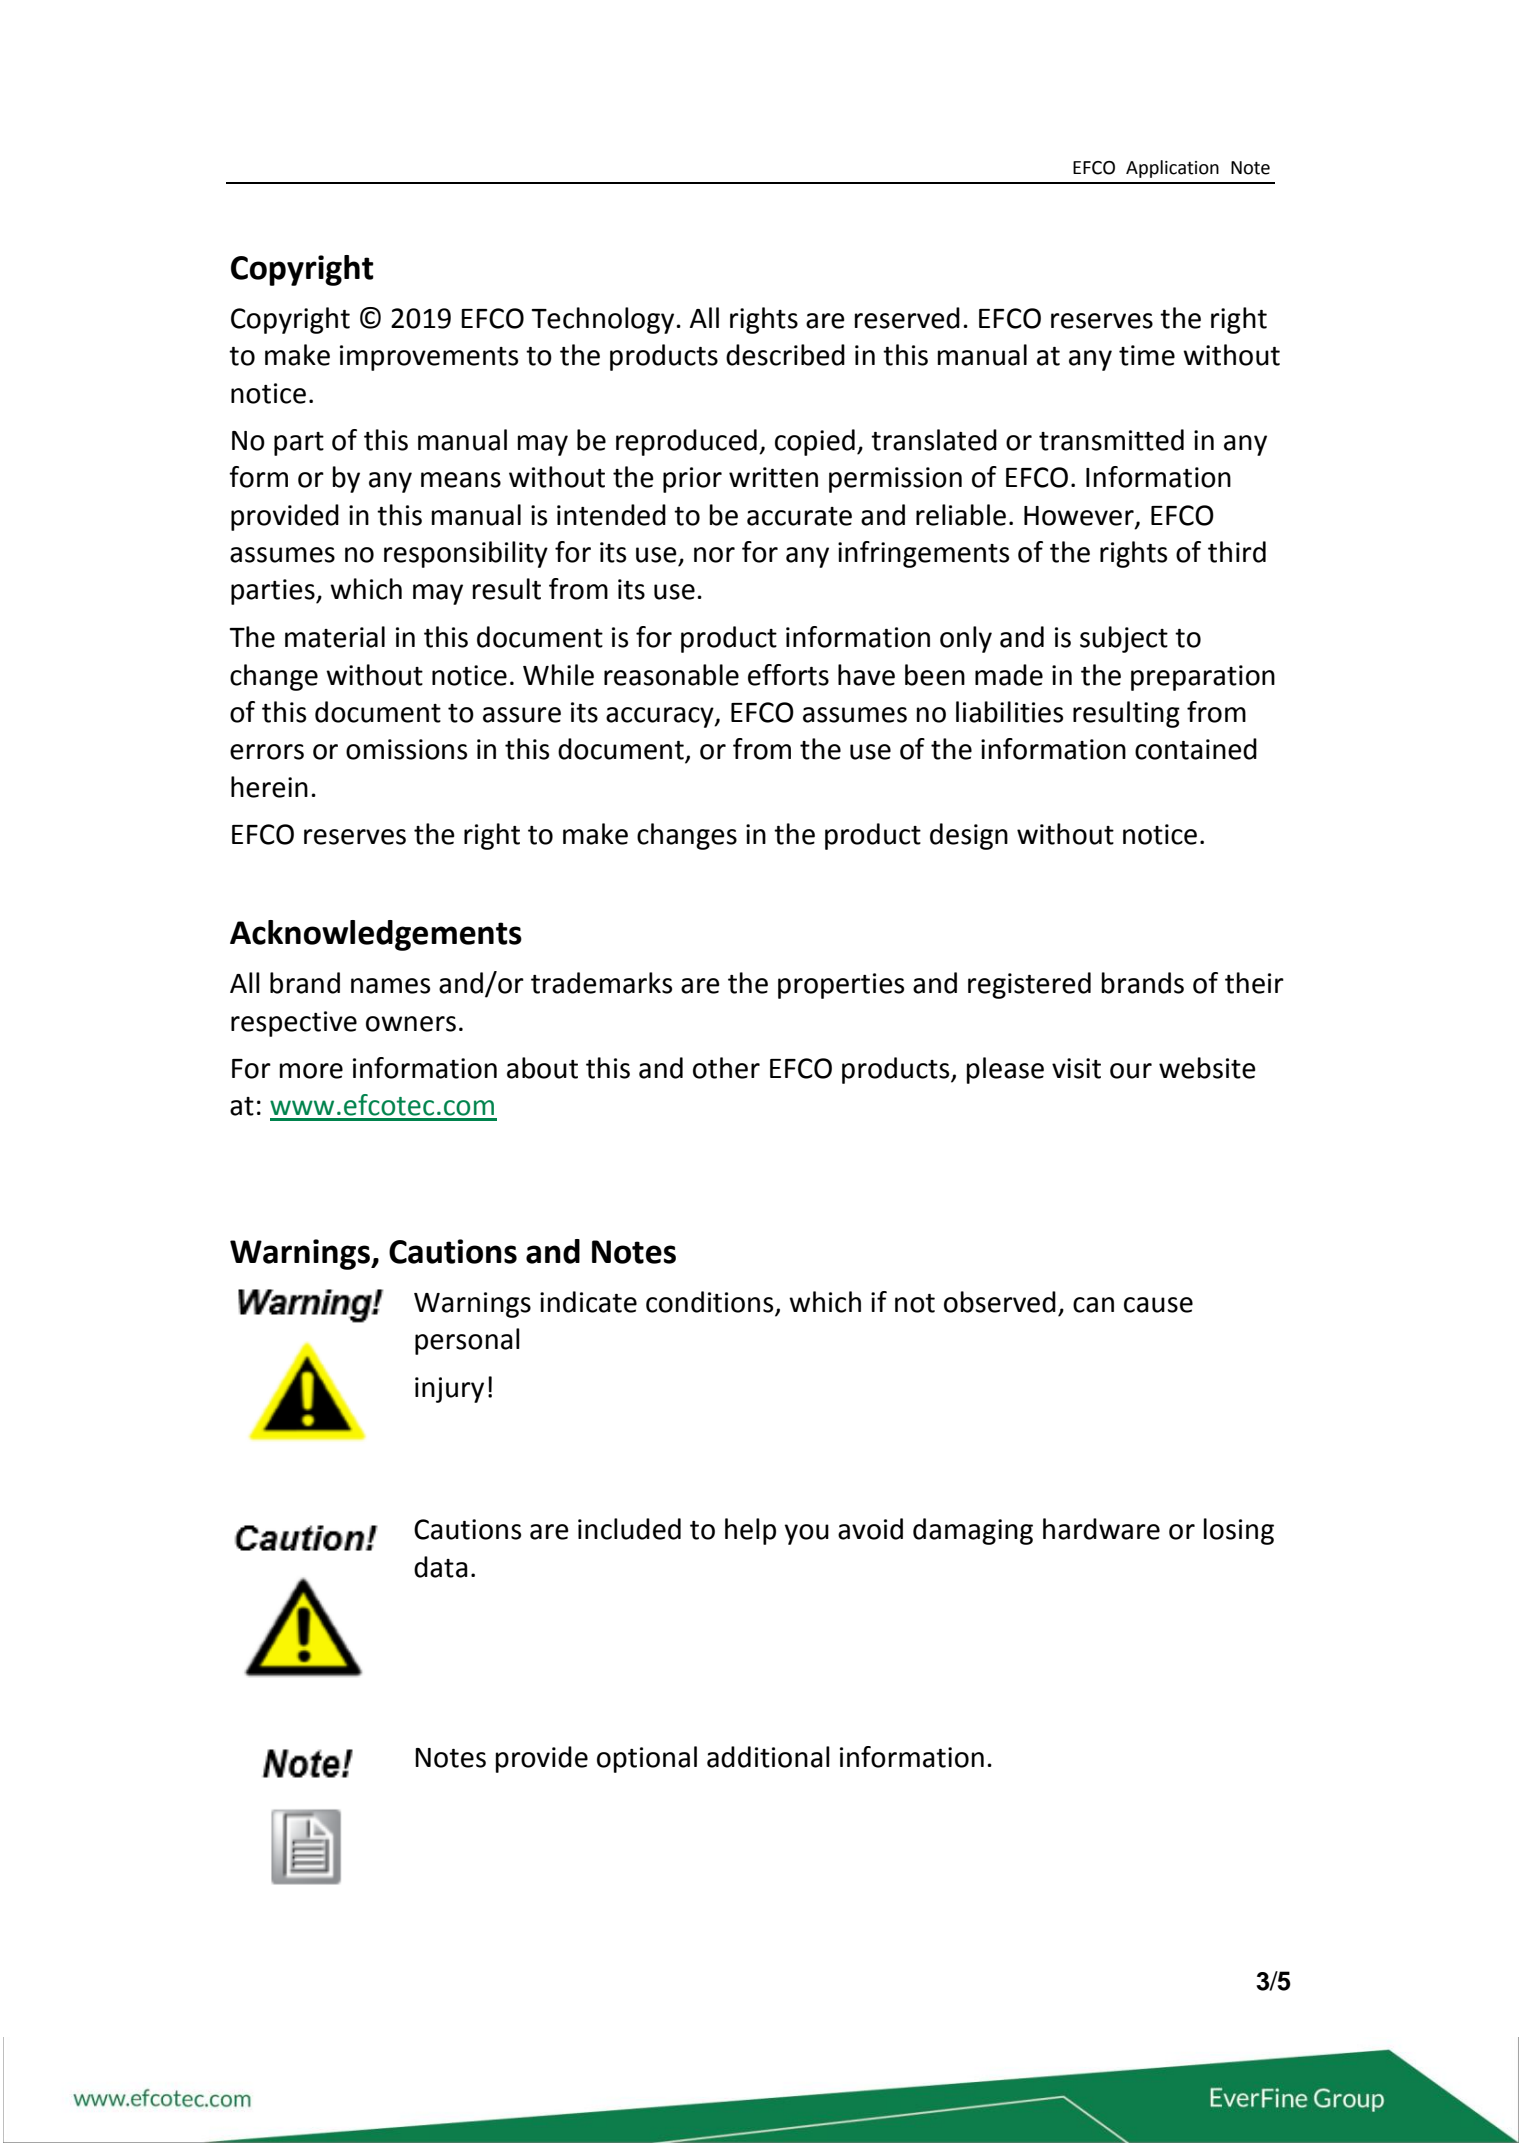 The height and width of the screenshot is (2148, 1521). What do you see at coordinates (785, 355) in the screenshot?
I see `described` at bounding box center [785, 355].
